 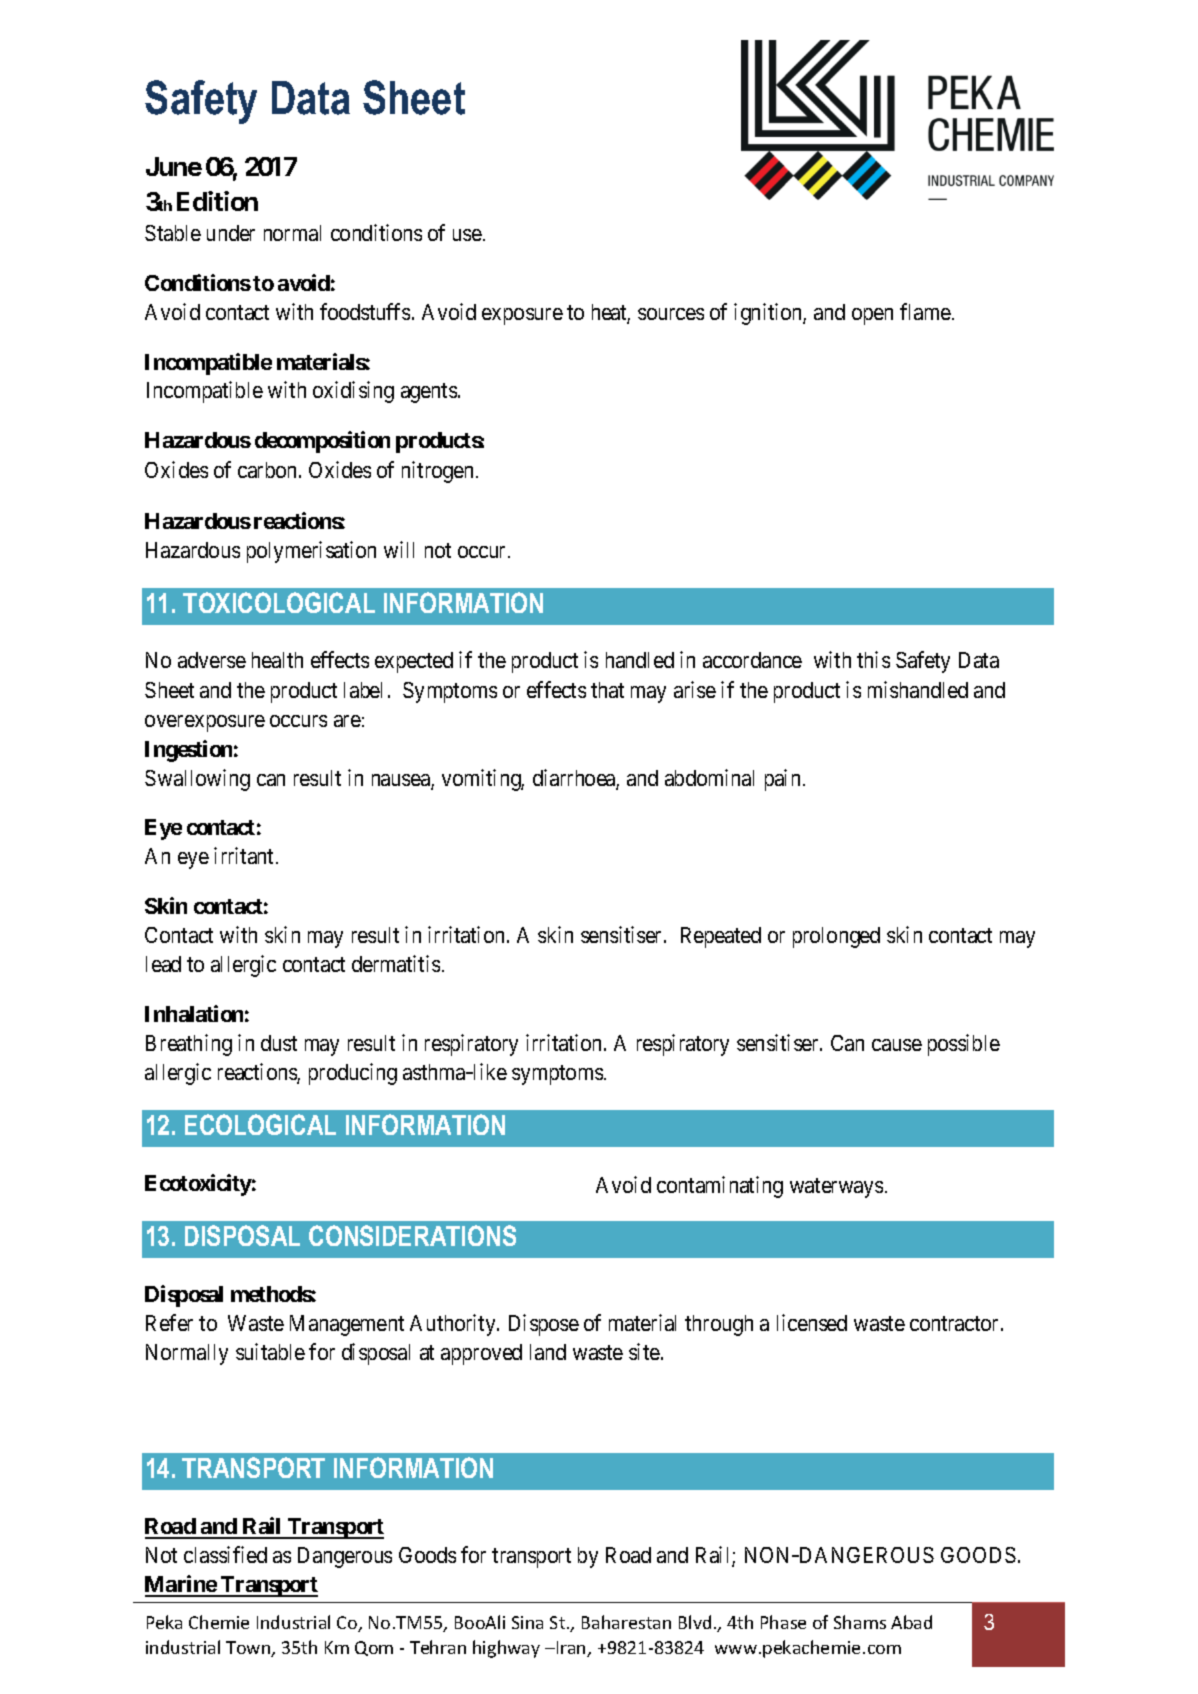 What do you see at coordinates (544, 1325) in the screenshot?
I see `Dispose` at bounding box center [544, 1325].
